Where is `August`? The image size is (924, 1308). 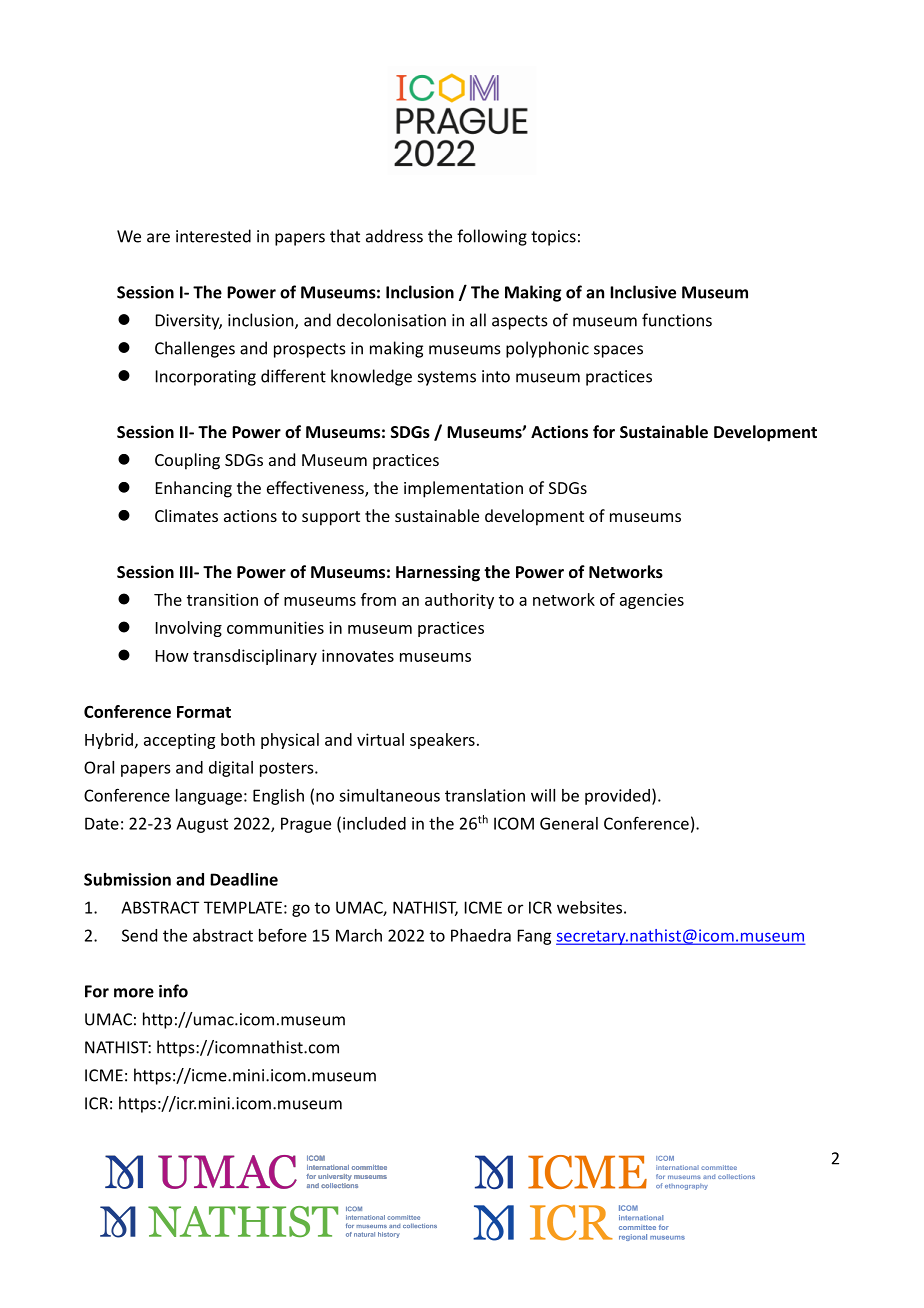 August is located at coordinates (202, 825).
